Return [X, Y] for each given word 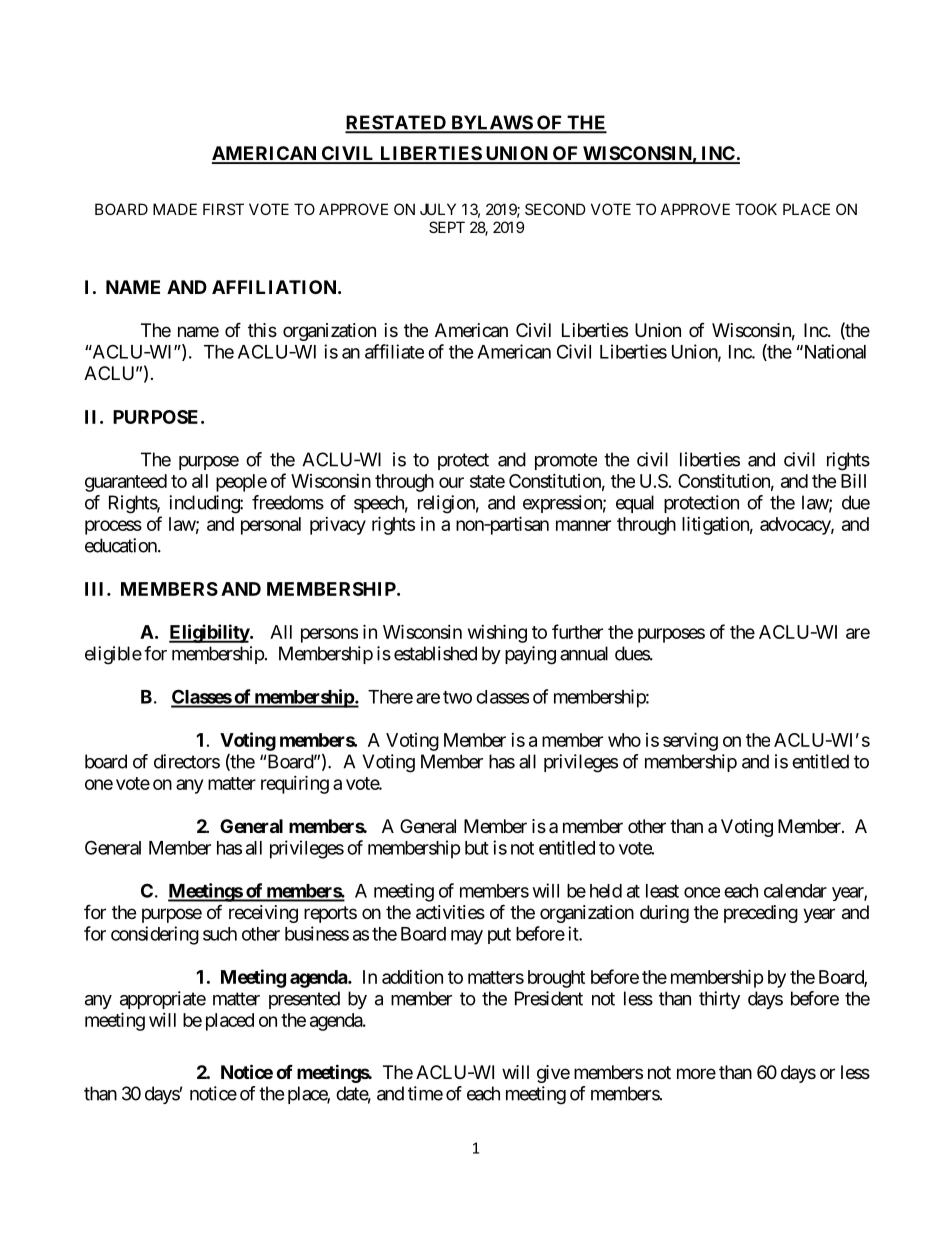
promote [566, 461]
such [220, 934]
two [457, 697]
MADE [175, 209]
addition [412, 977]
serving [690, 741]
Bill [853, 480]
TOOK [756, 209]
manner [583, 525]
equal [635, 504]
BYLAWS [491, 123]
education [122, 545]
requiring [295, 784]
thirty [719, 1000]
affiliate [394, 351]
